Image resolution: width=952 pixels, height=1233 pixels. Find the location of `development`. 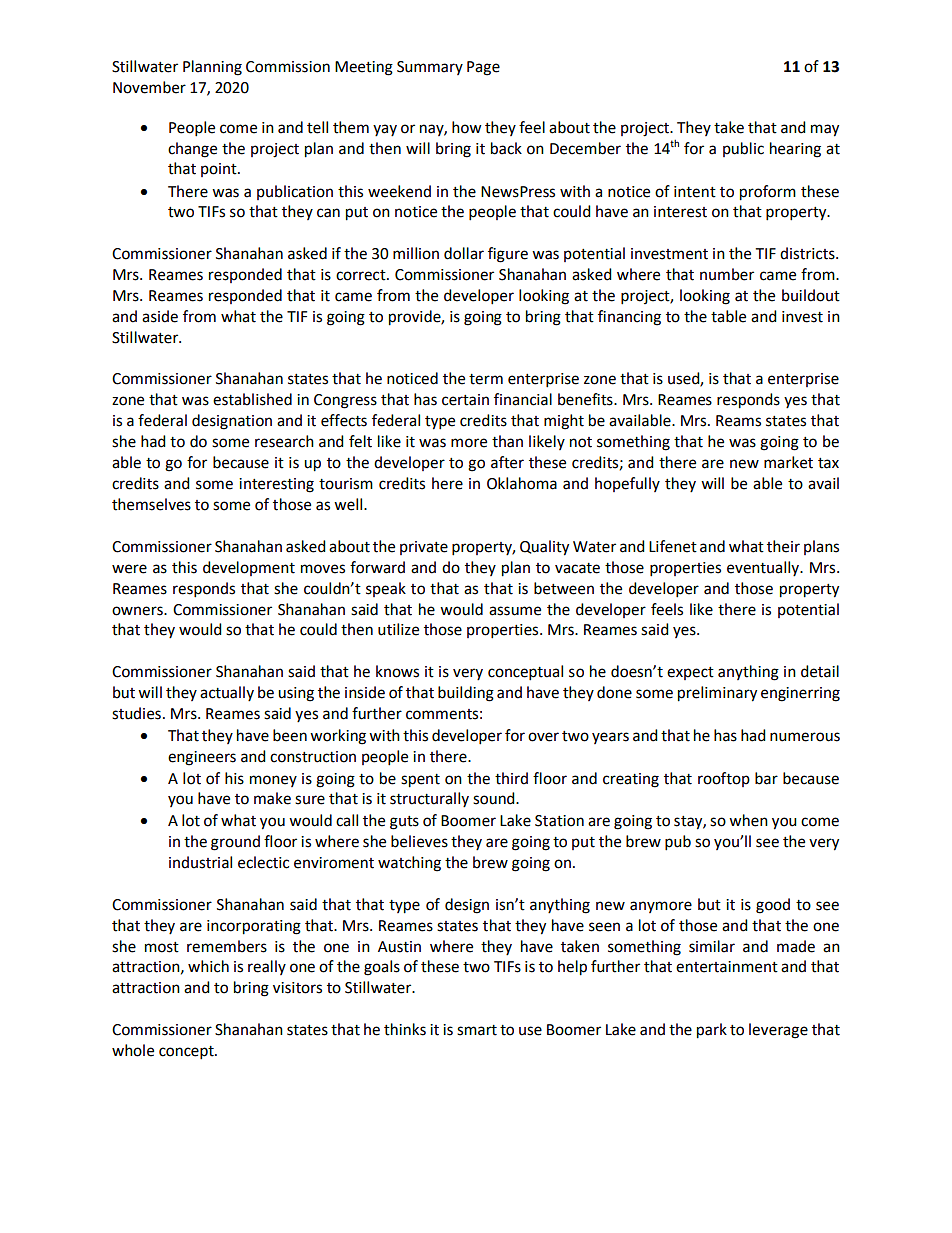

development is located at coordinates (249, 568).
